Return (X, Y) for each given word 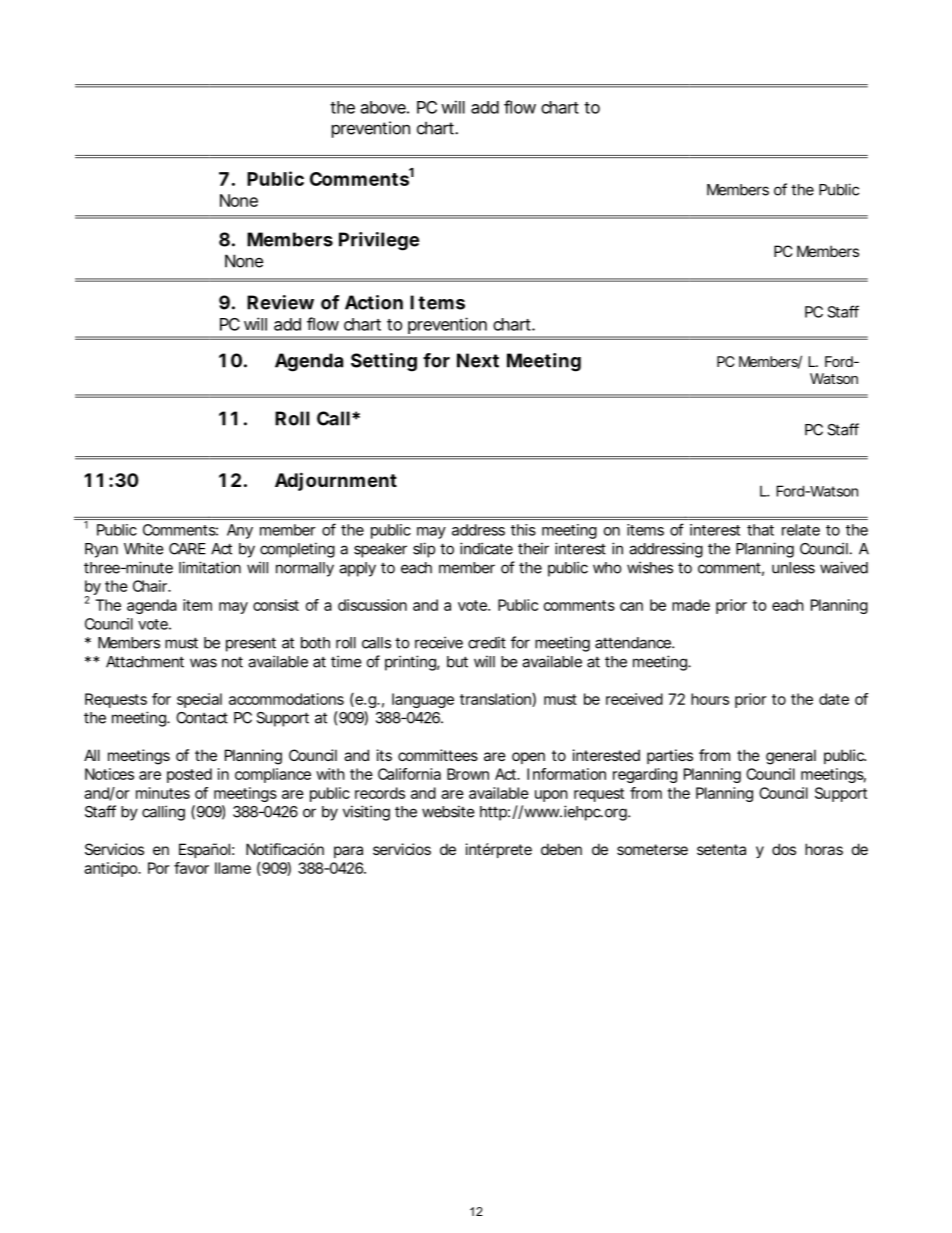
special (199, 700)
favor (191, 868)
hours (710, 699)
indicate (486, 548)
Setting (384, 362)
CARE (187, 549)
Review (280, 302)
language (423, 700)
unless (793, 568)
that (760, 530)
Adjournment (336, 481)
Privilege (379, 241)
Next (478, 360)
